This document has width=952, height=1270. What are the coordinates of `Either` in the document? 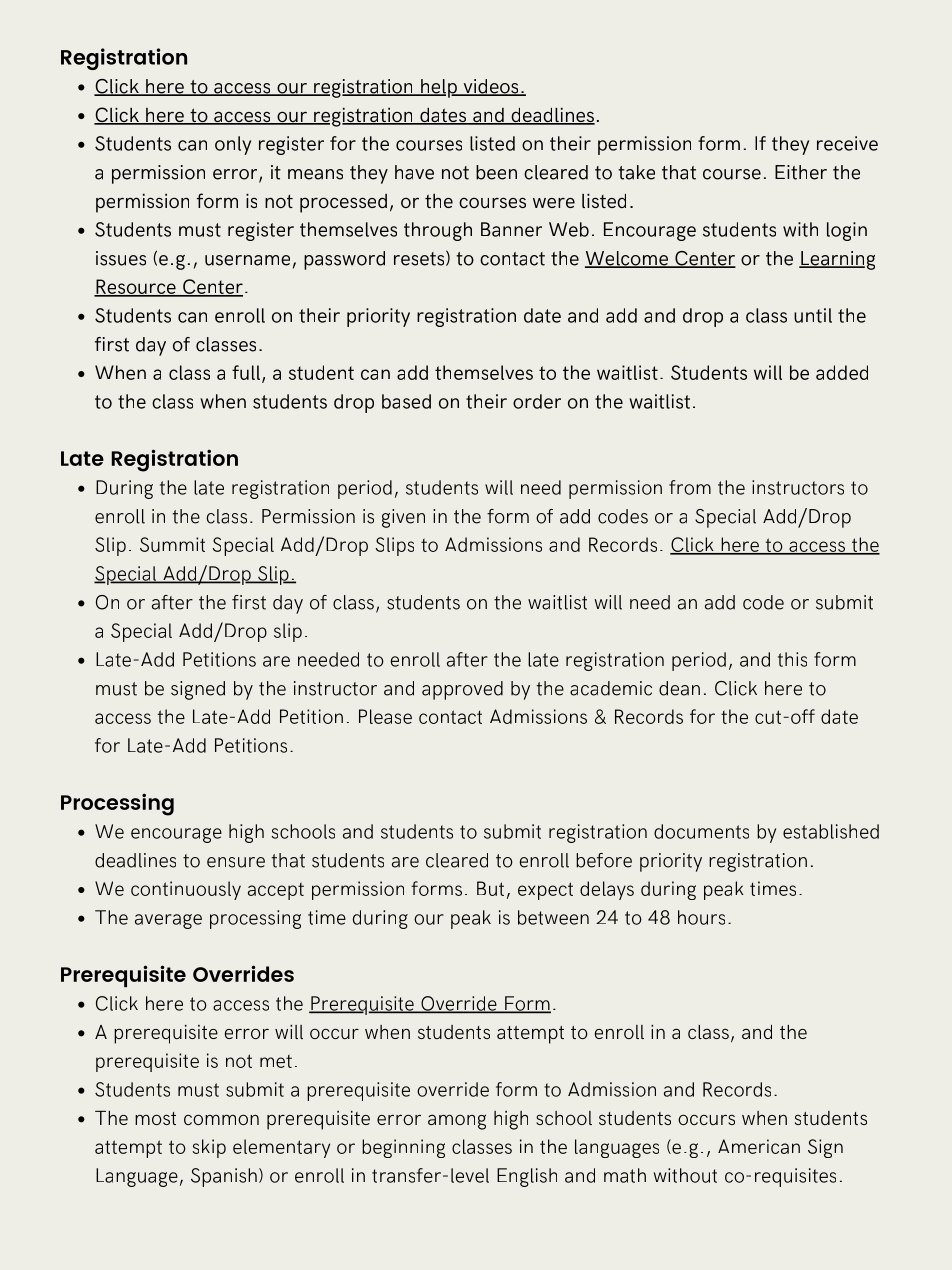 It's located at (801, 172).
